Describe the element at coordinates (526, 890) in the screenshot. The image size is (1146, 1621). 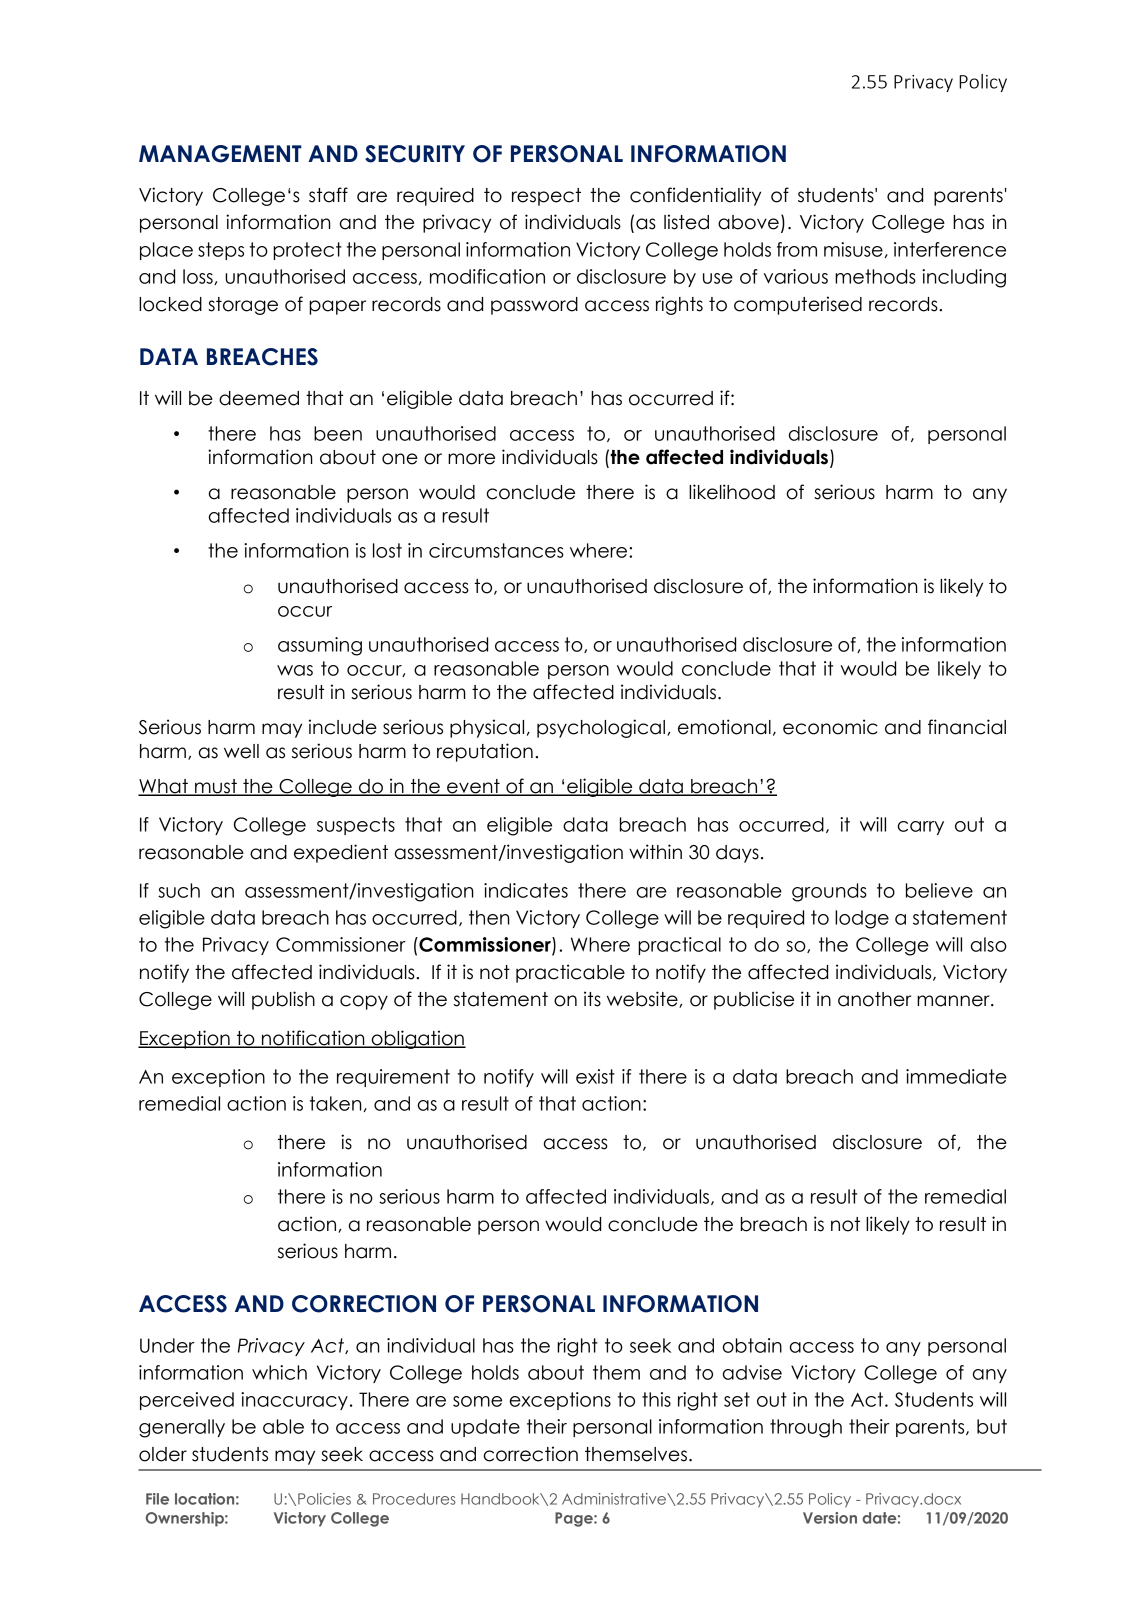
I see `indicates` at that location.
